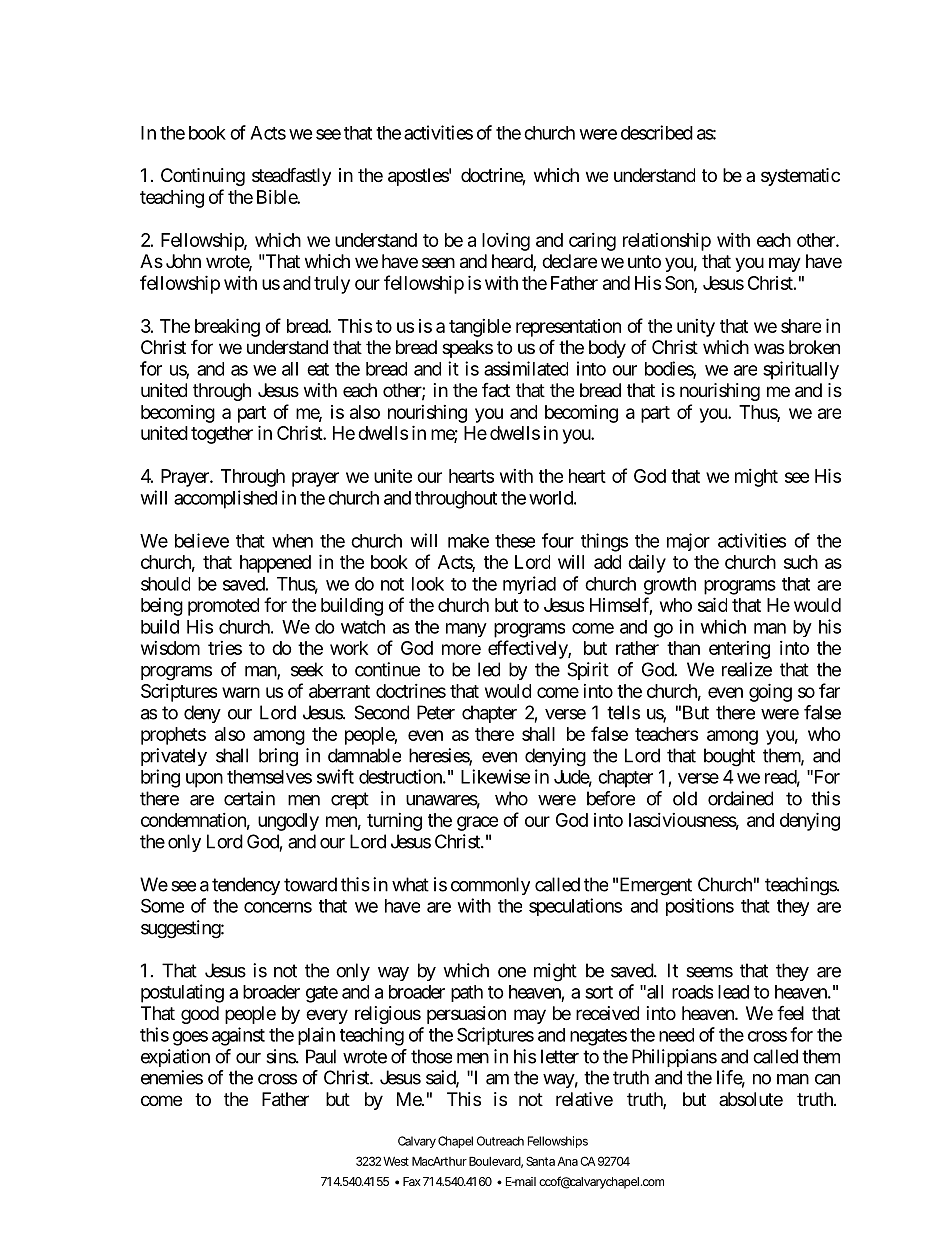  Describe the element at coordinates (175, 1058) in the image. I see `expiation` at that location.
